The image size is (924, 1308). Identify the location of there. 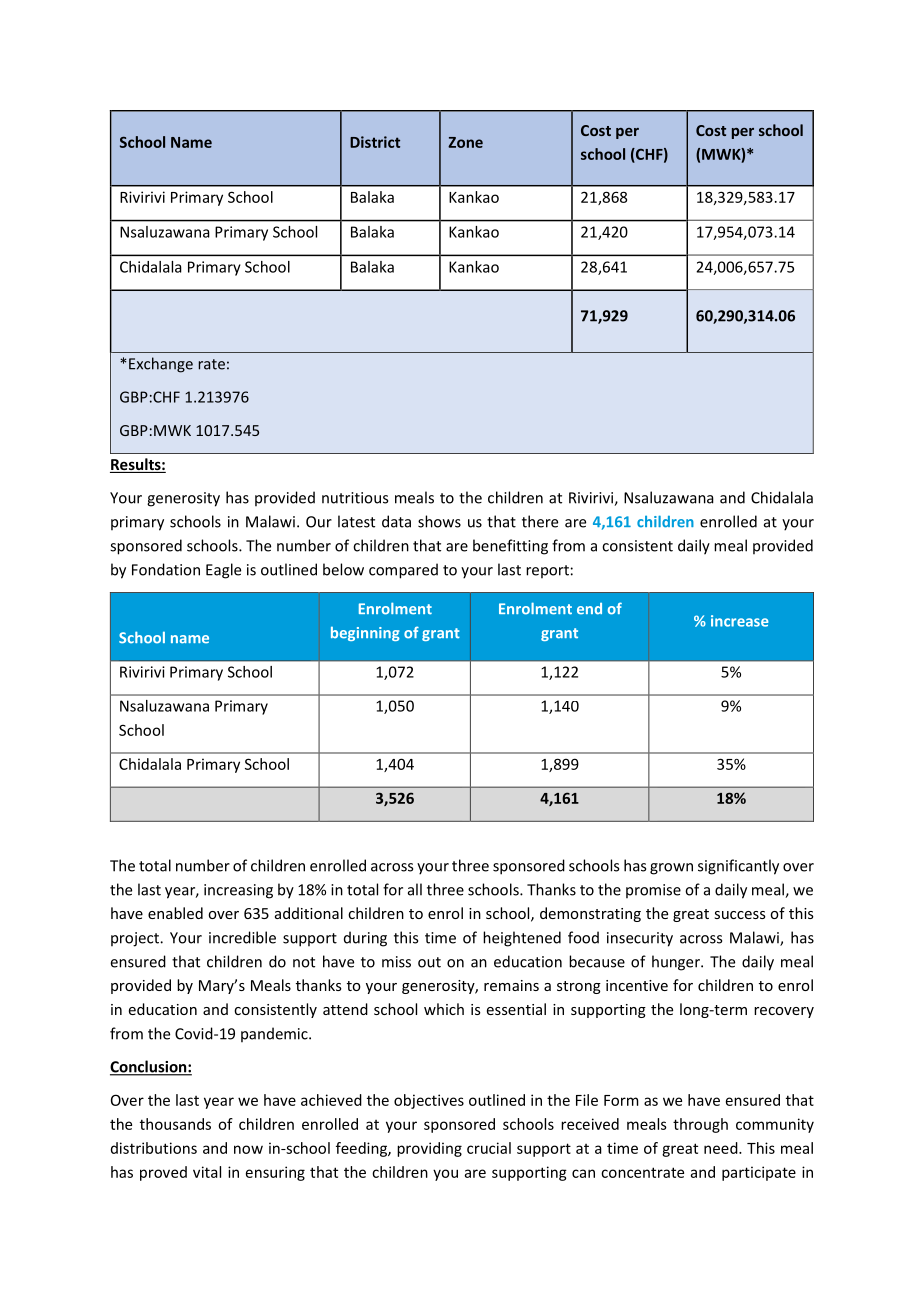
(540, 521).
